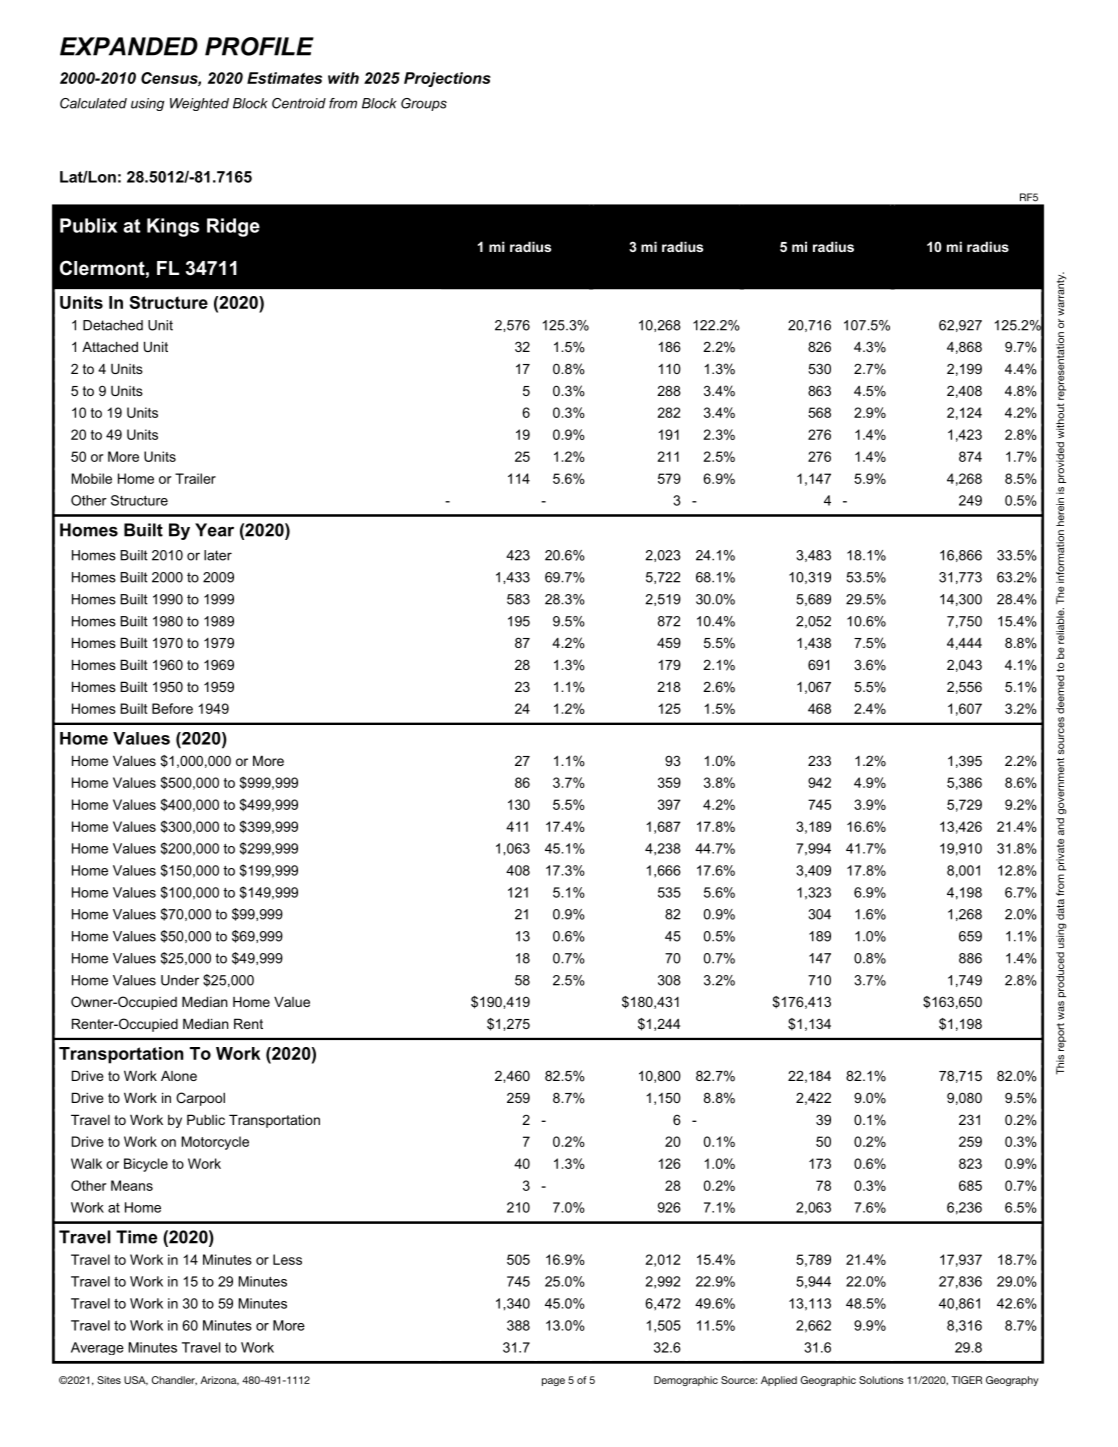 The height and width of the screenshot is (1447, 1118). I want to click on Average, so click(97, 1348).
